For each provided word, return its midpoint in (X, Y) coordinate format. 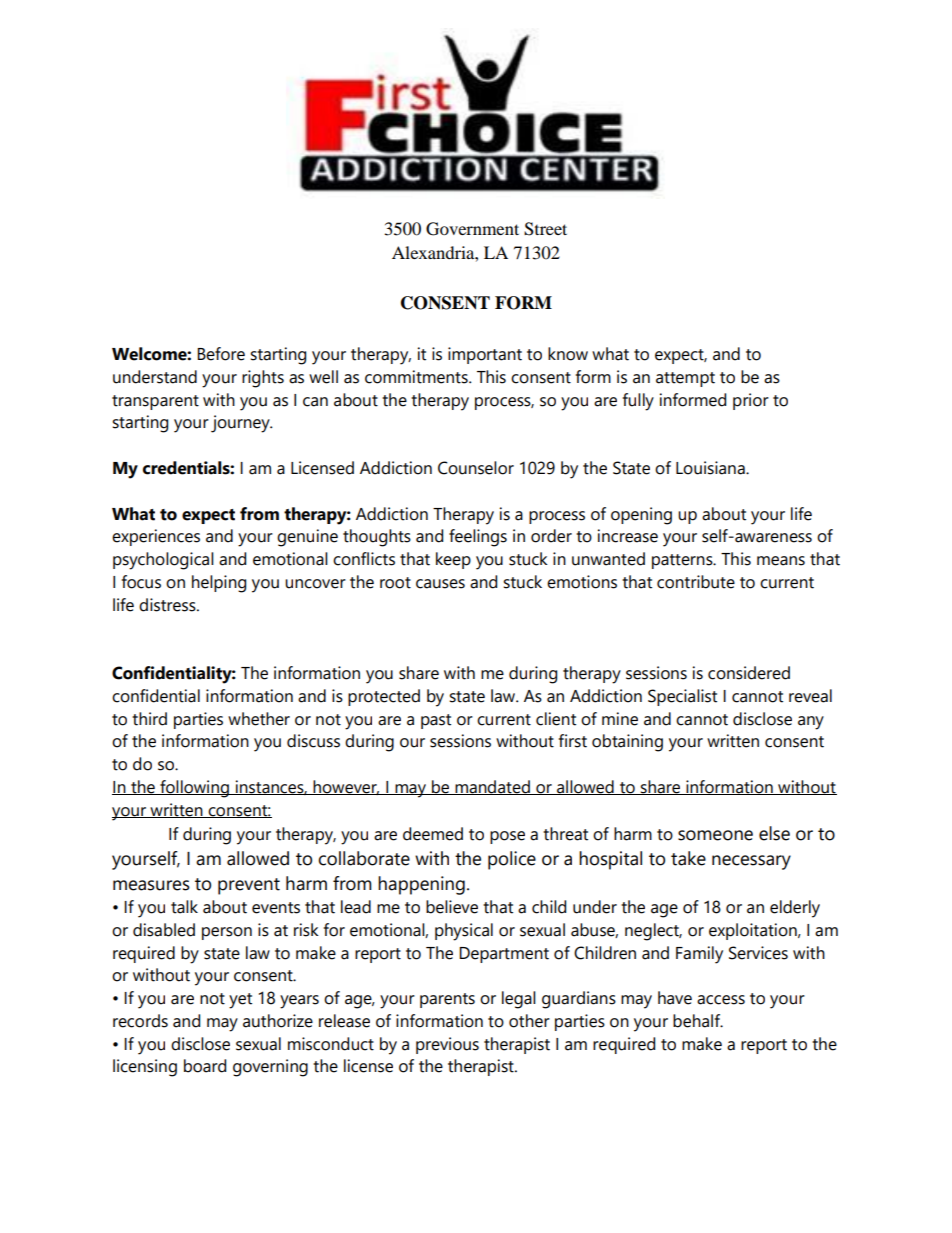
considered (749, 673)
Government (472, 229)
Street (545, 229)
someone (715, 835)
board (205, 1066)
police (512, 860)
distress (168, 605)
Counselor (476, 468)
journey (241, 424)
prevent (249, 886)
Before (221, 354)
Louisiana (711, 468)
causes (440, 584)
